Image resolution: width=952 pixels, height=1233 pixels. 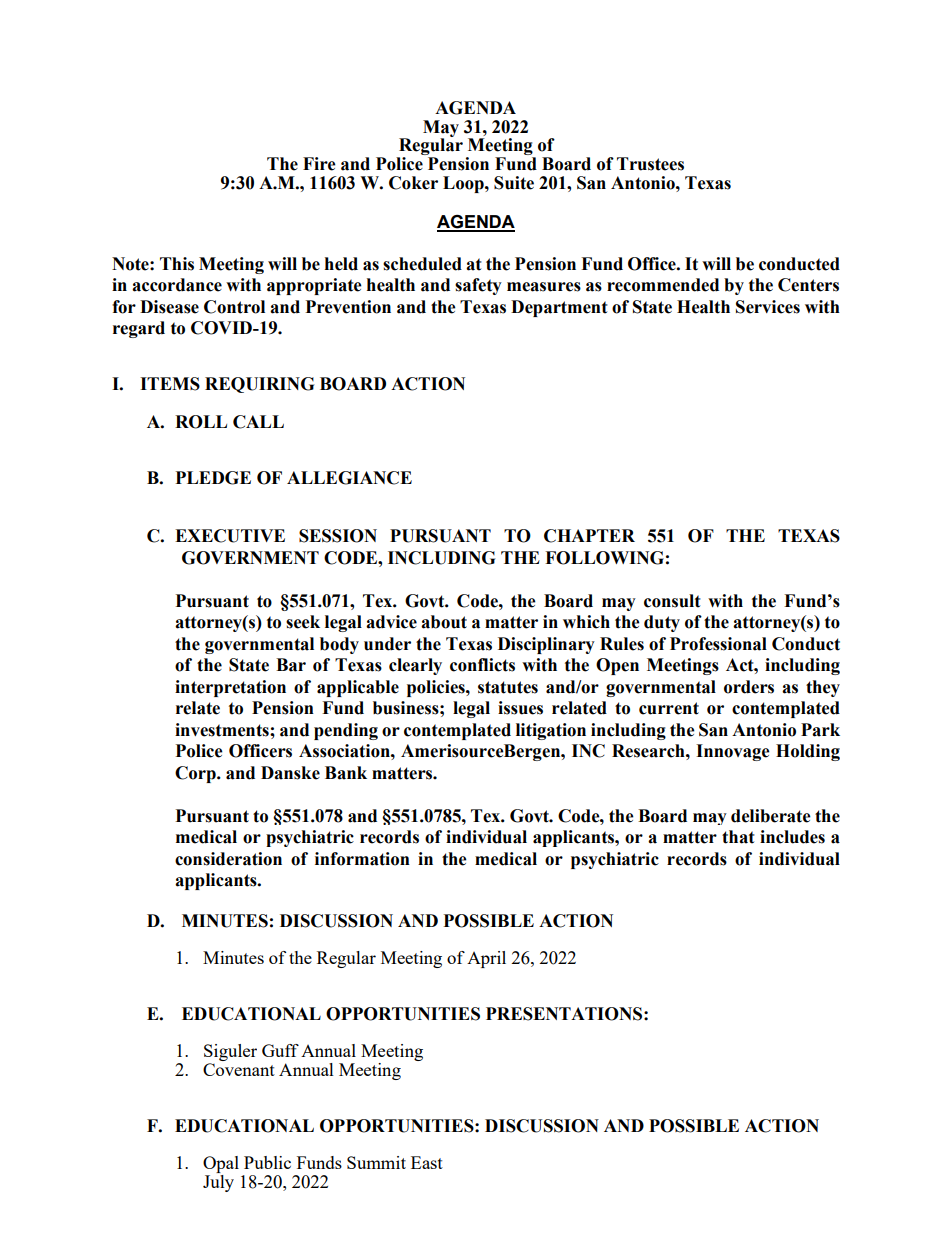 I want to click on orders, so click(x=749, y=687).
